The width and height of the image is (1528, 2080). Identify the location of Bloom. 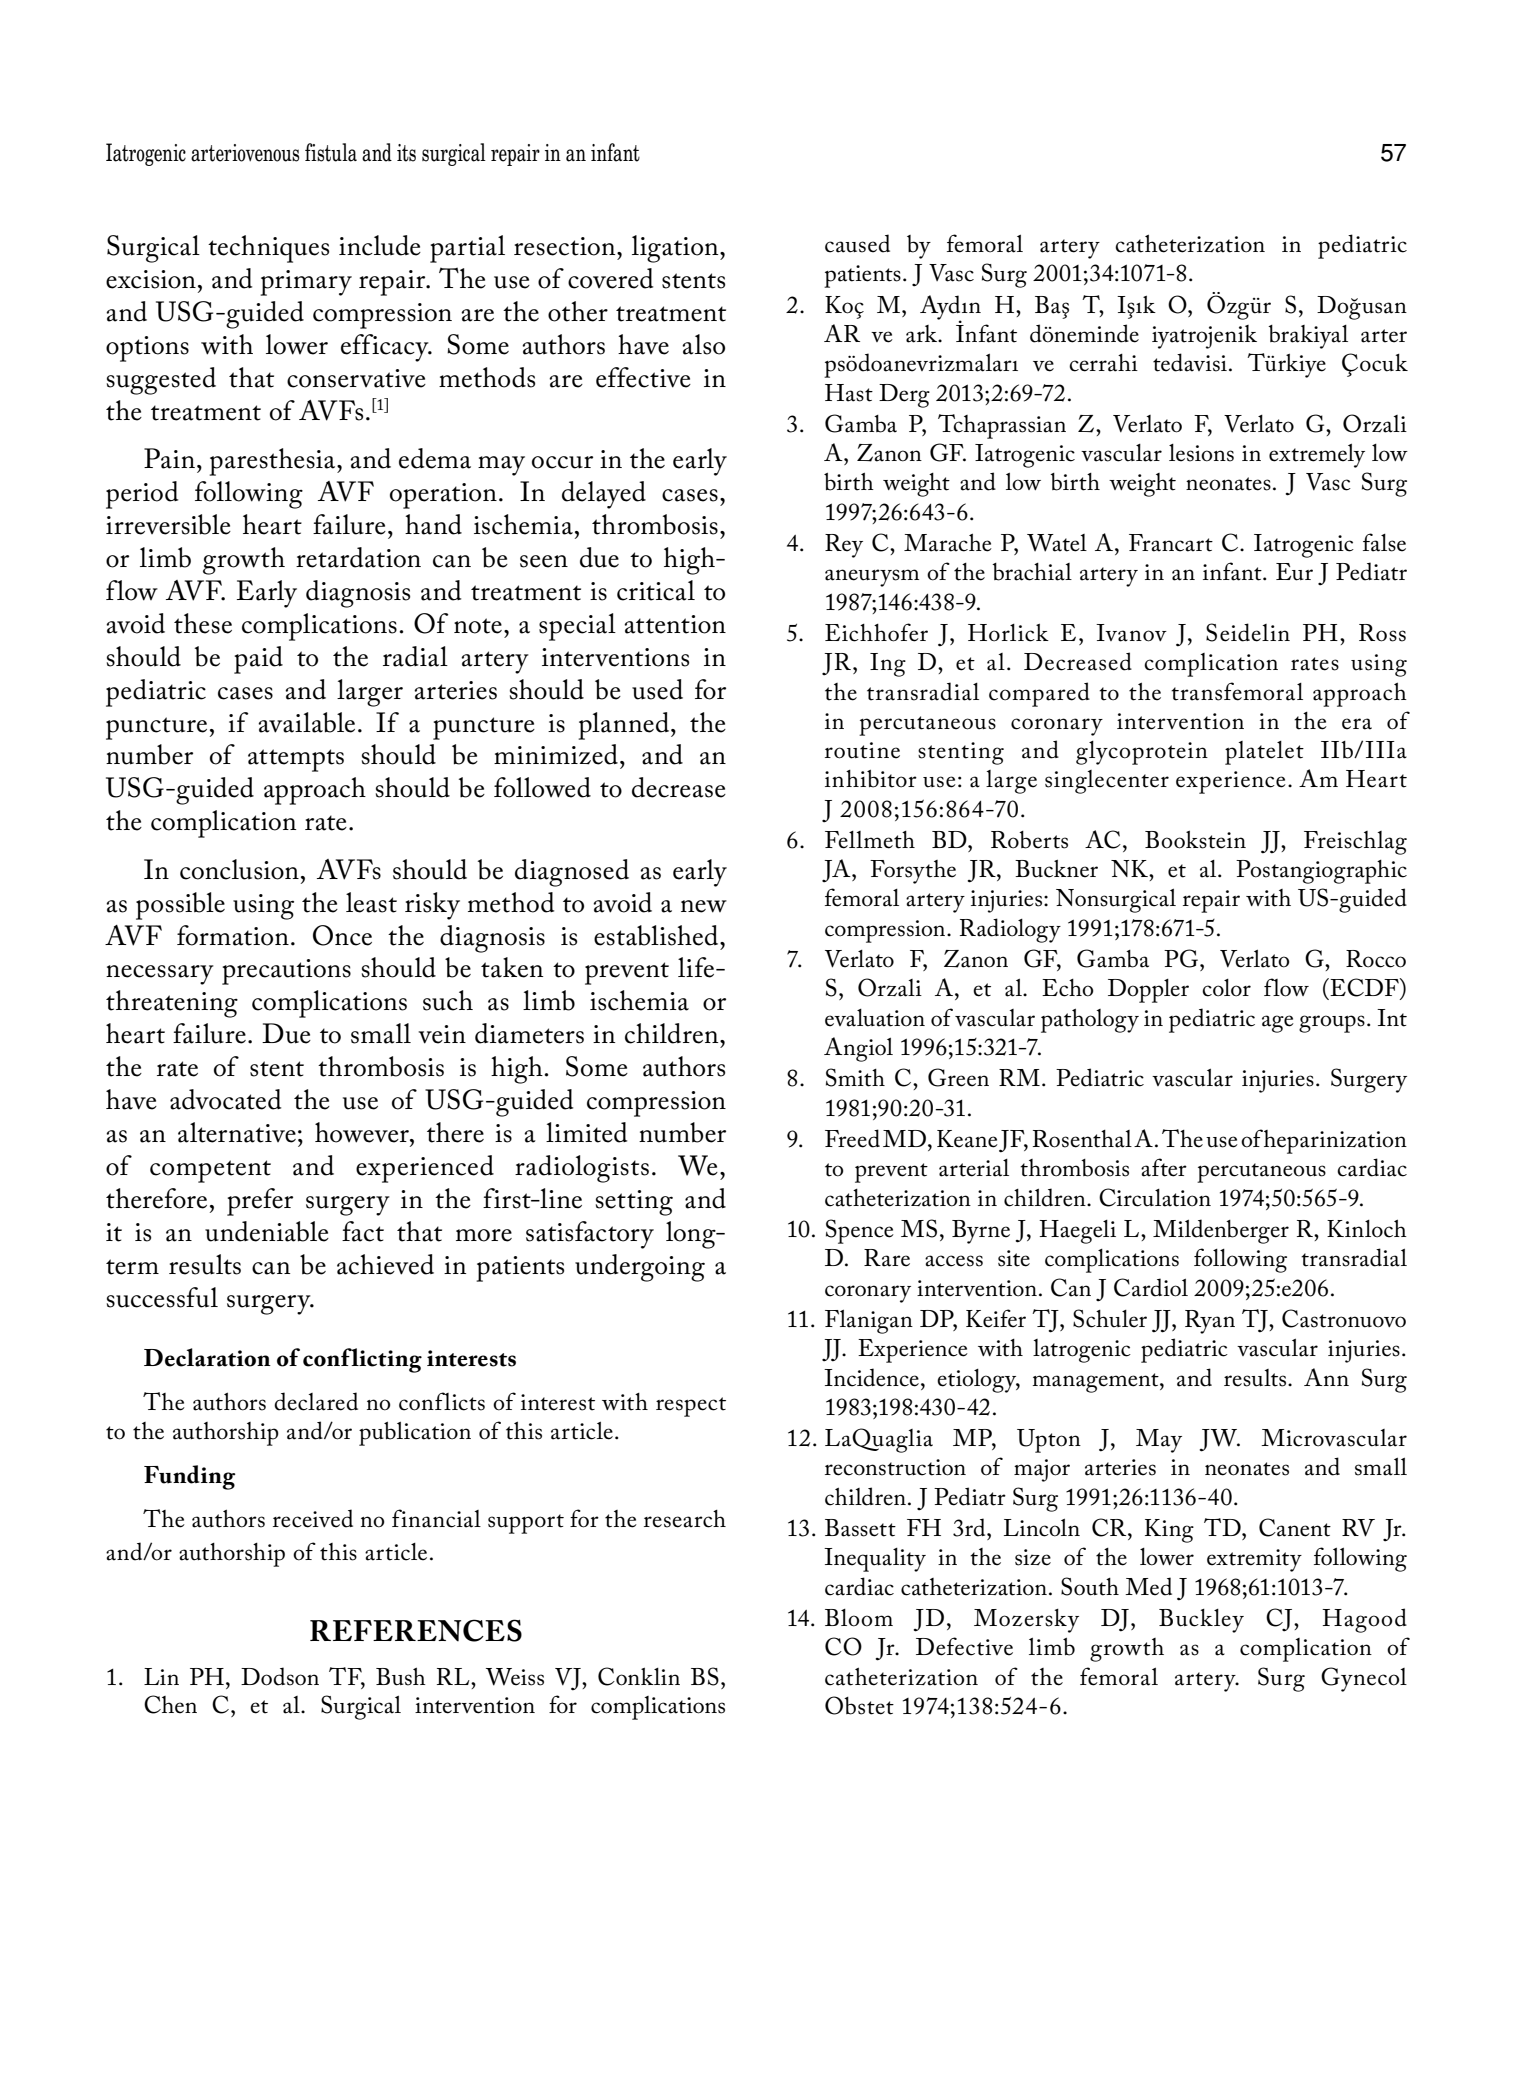
(859, 1618).
